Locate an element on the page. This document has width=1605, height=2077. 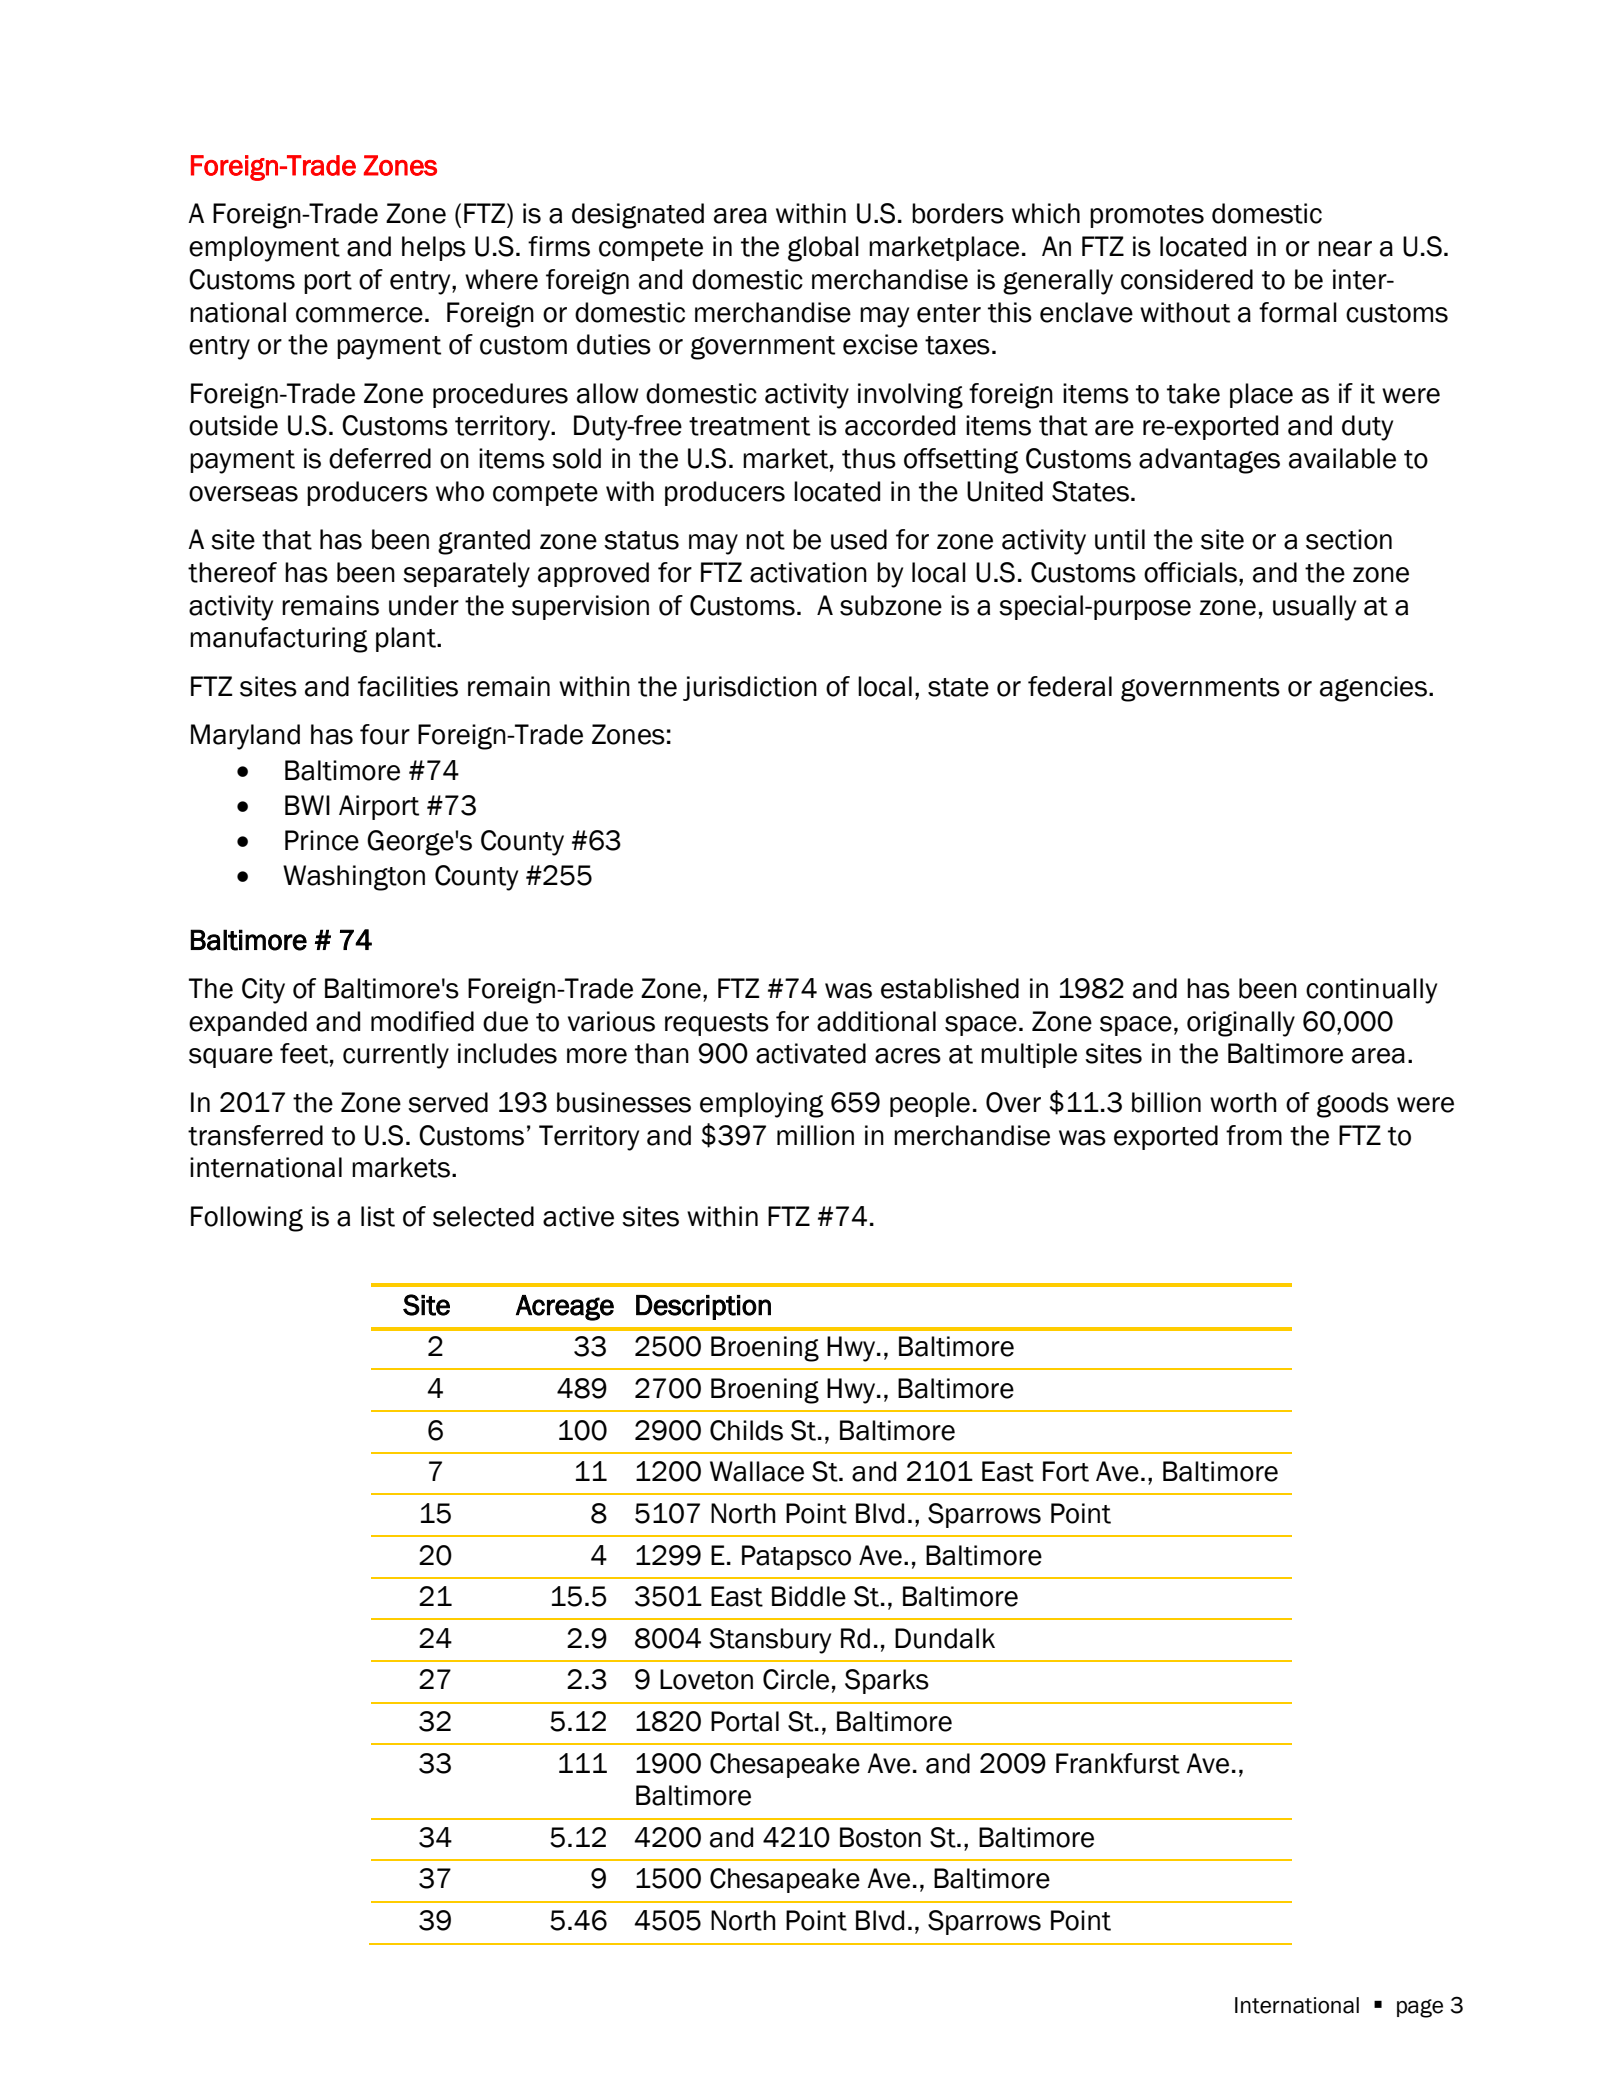
page is located at coordinates (1420, 2008).
